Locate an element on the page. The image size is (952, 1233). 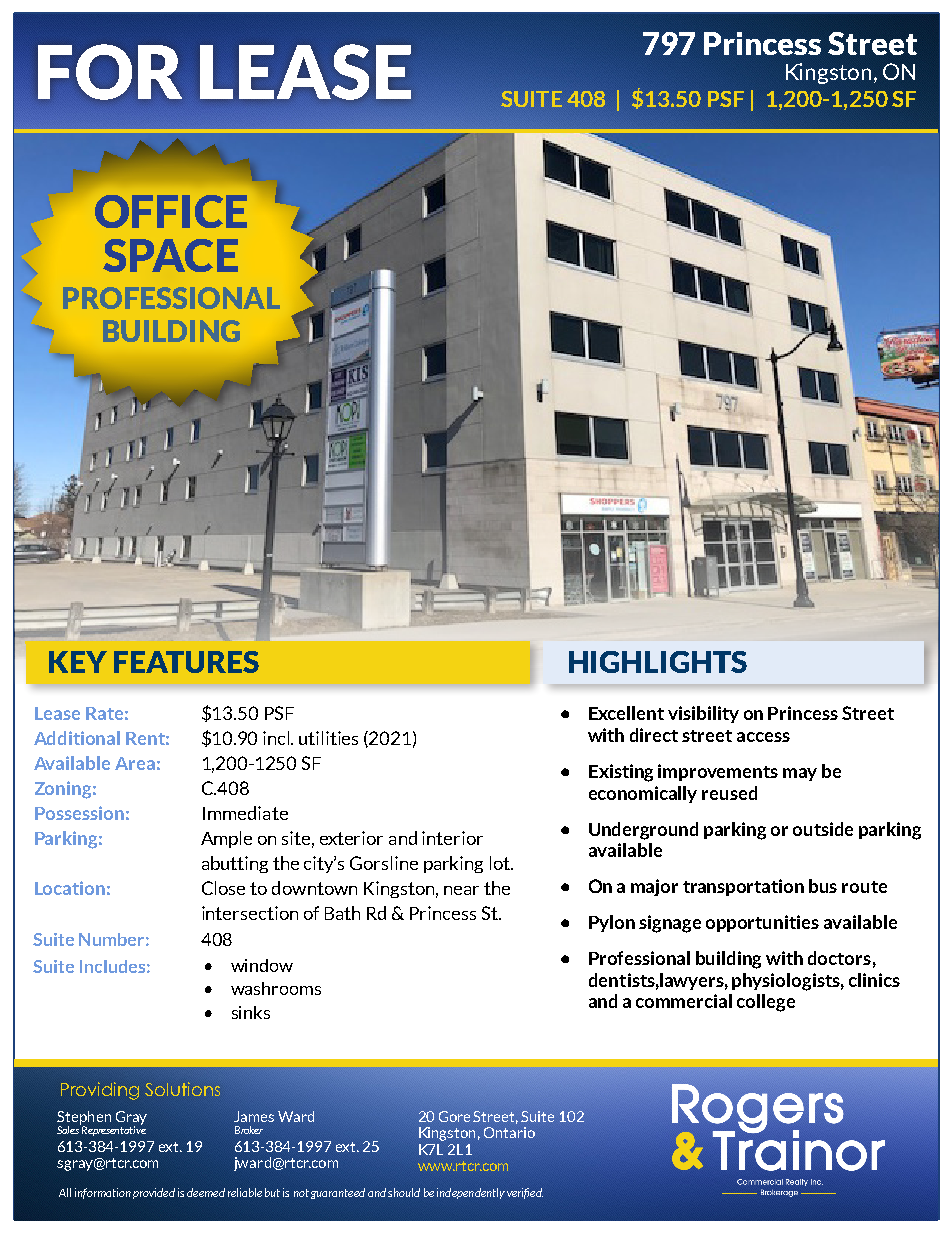
access is located at coordinates (763, 737).
